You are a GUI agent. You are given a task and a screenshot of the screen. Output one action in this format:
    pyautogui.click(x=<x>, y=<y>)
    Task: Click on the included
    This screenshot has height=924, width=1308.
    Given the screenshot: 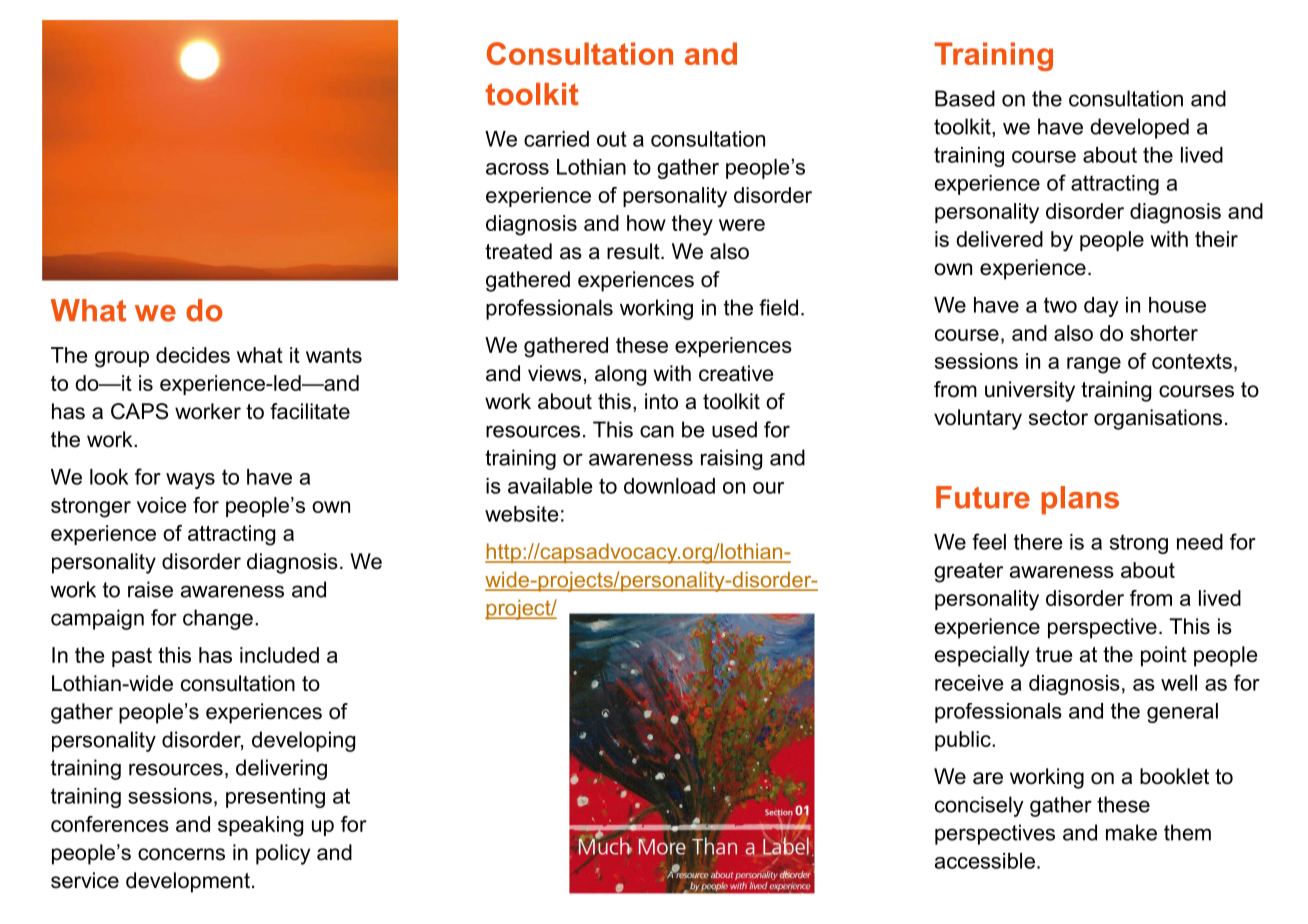 What is the action you would take?
    pyautogui.click(x=279, y=655)
